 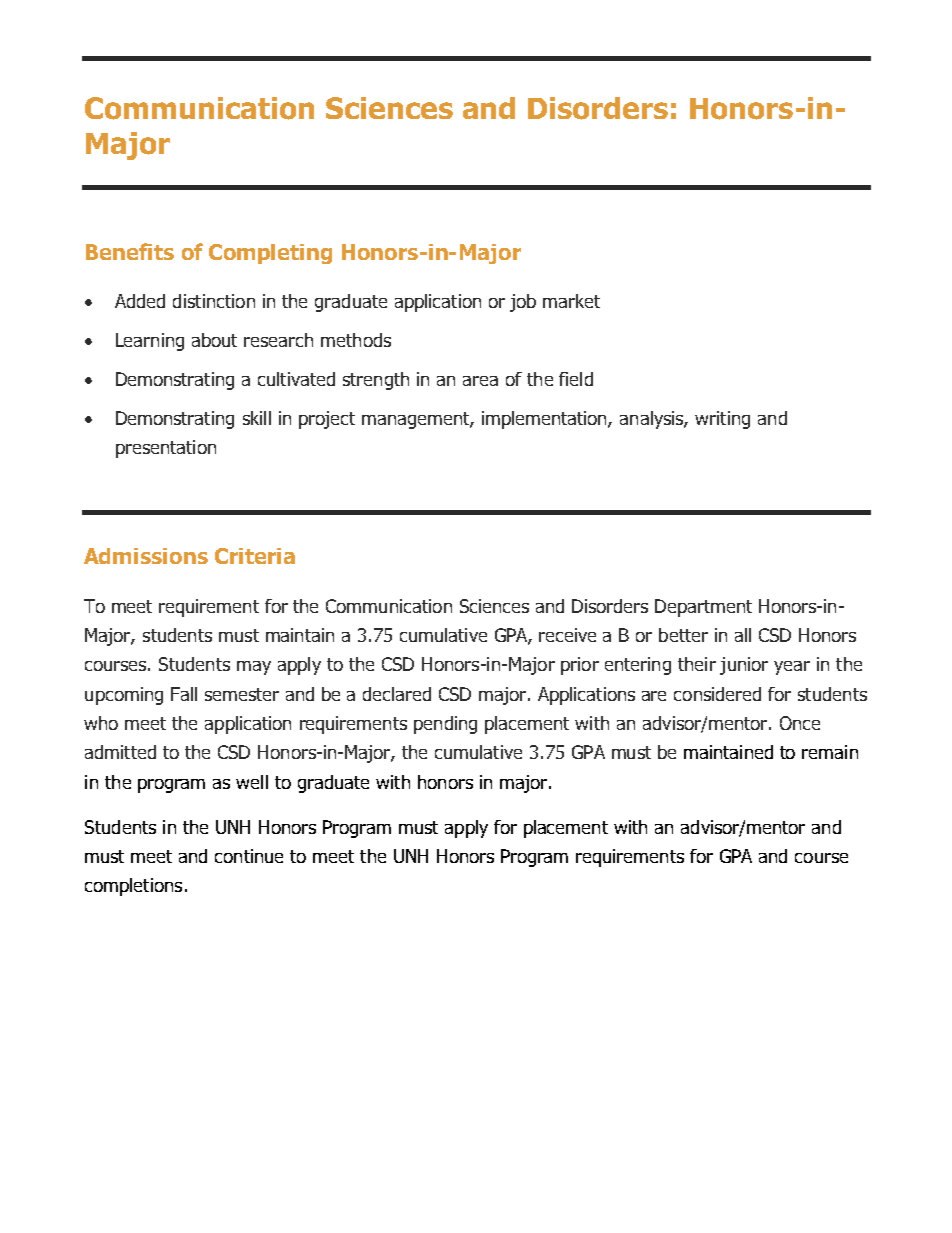 I want to click on presentation, so click(x=166, y=449).
